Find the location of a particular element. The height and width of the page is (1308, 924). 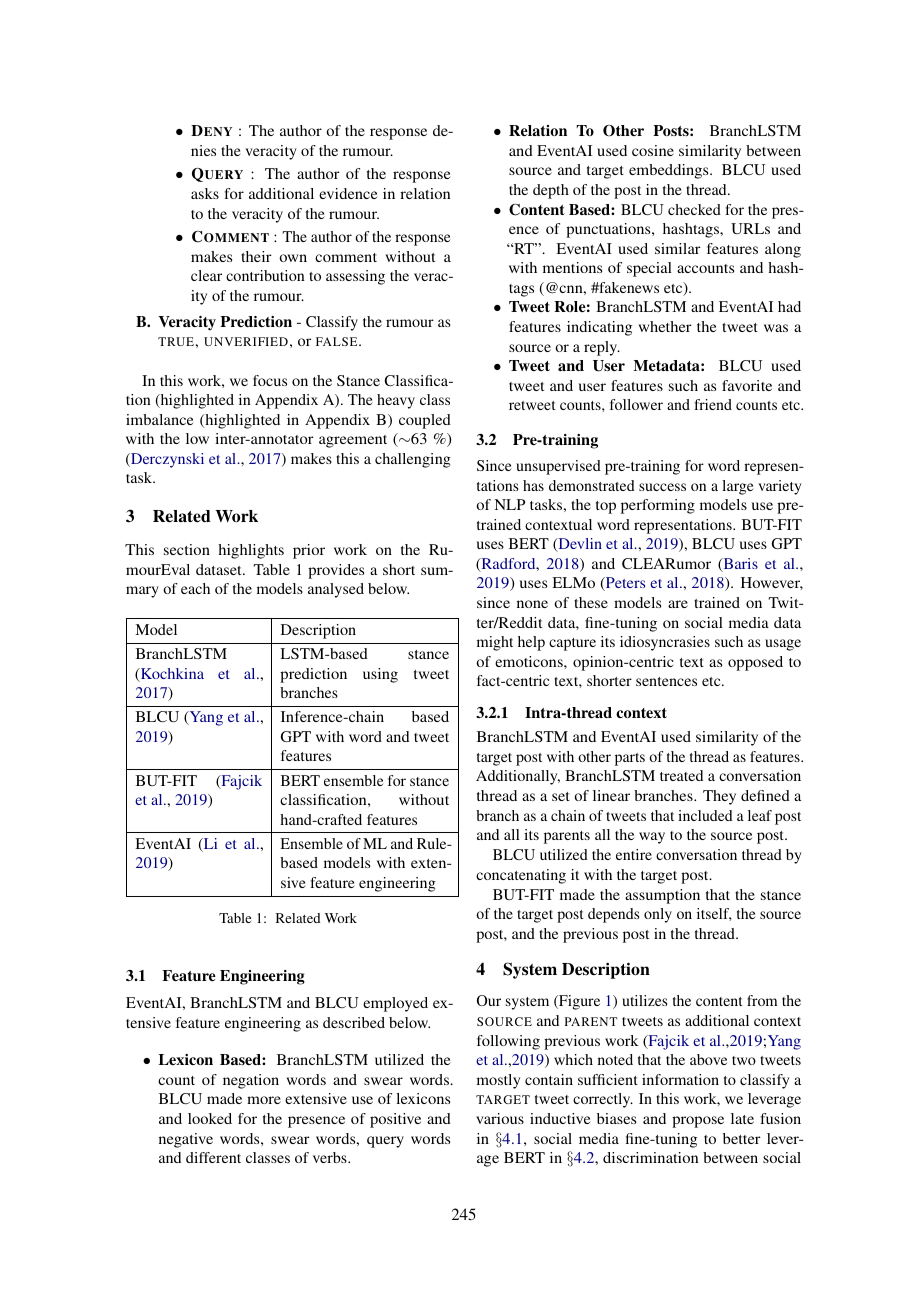

various is located at coordinates (500, 1118).
